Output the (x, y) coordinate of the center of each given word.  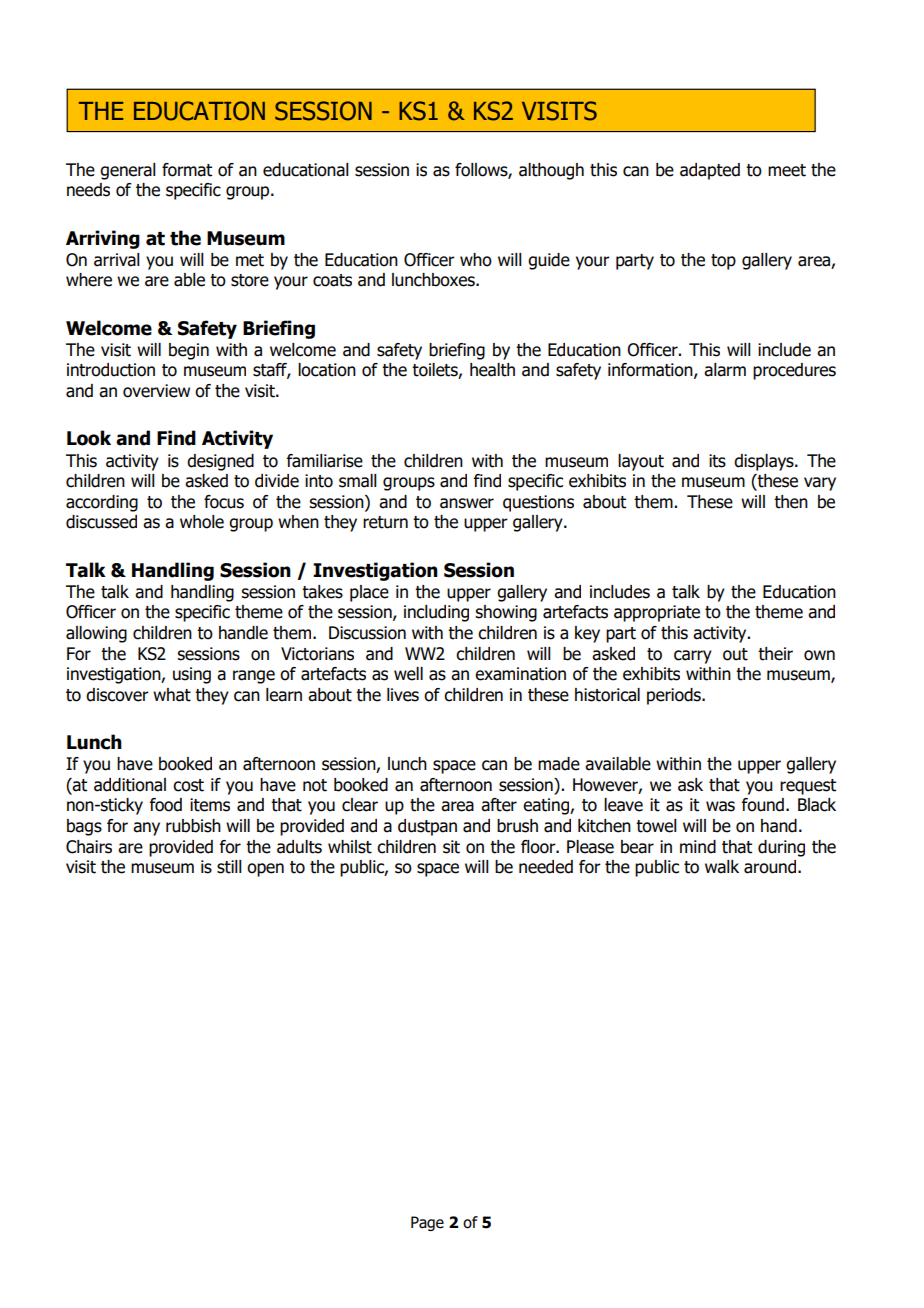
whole (202, 522)
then (791, 502)
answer (467, 503)
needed (546, 867)
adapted (710, 171)
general (128, 171)
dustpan (427, 827)
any (146, 829)
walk (722, 867)
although (551, 171)
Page (427, 1223)
